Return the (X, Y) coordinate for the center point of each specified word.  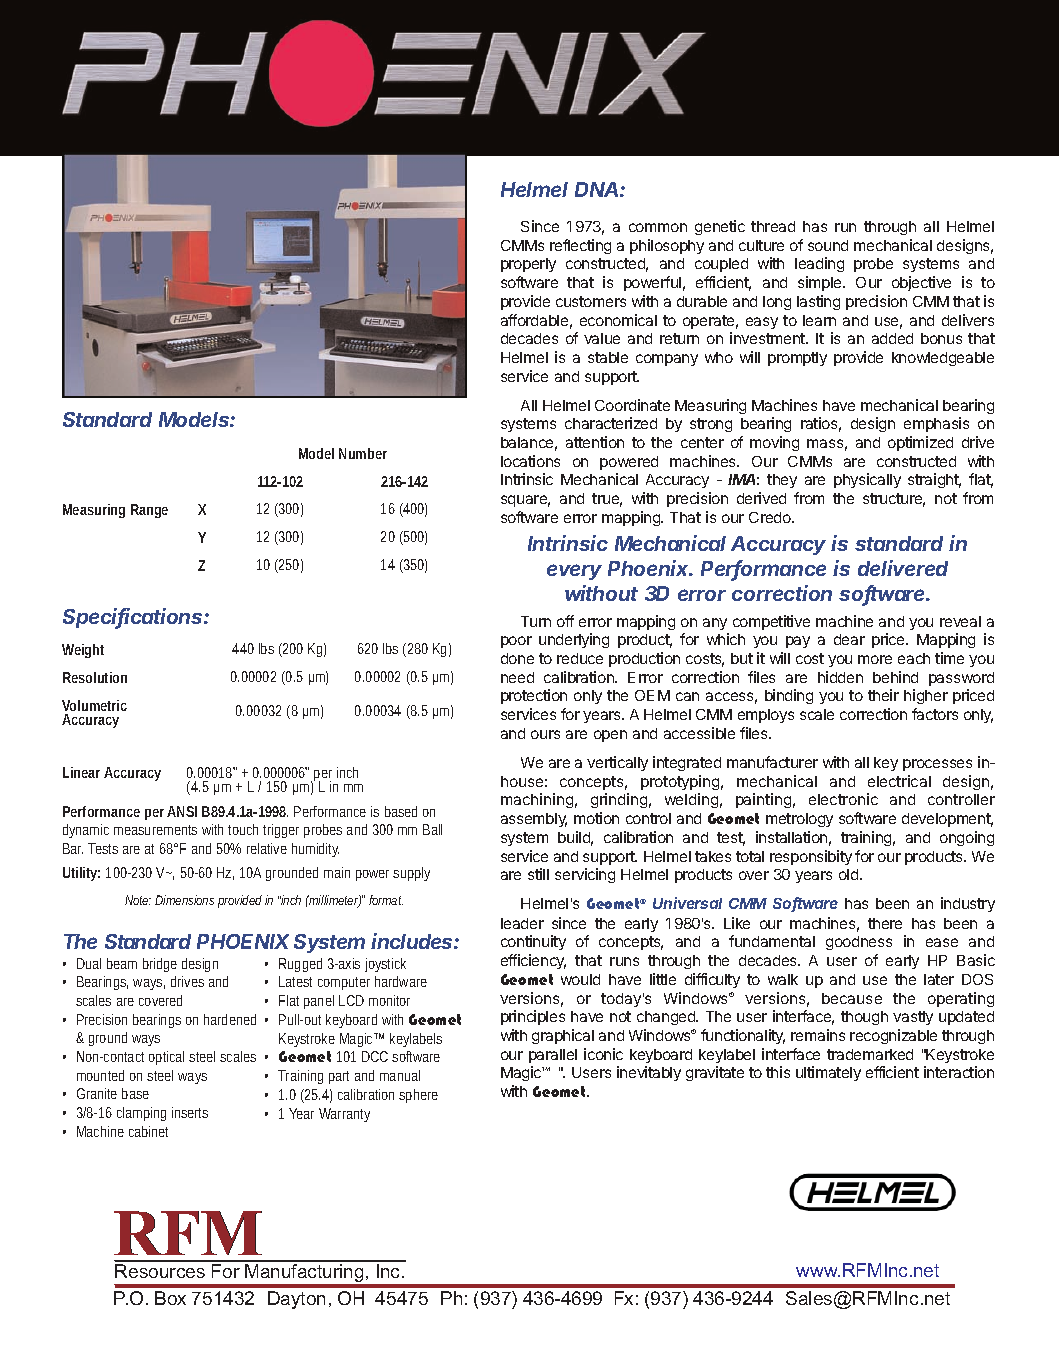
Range (149, 511)
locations (530, 461)
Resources (160, 1271)
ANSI (182, 811)
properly (528, 265)
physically (867, 480)
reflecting (580, 246)
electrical (899, 781)
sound (828, 245)
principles (533, 1017)
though (864, 1018)
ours (545, 734)
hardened (230, 1019)
